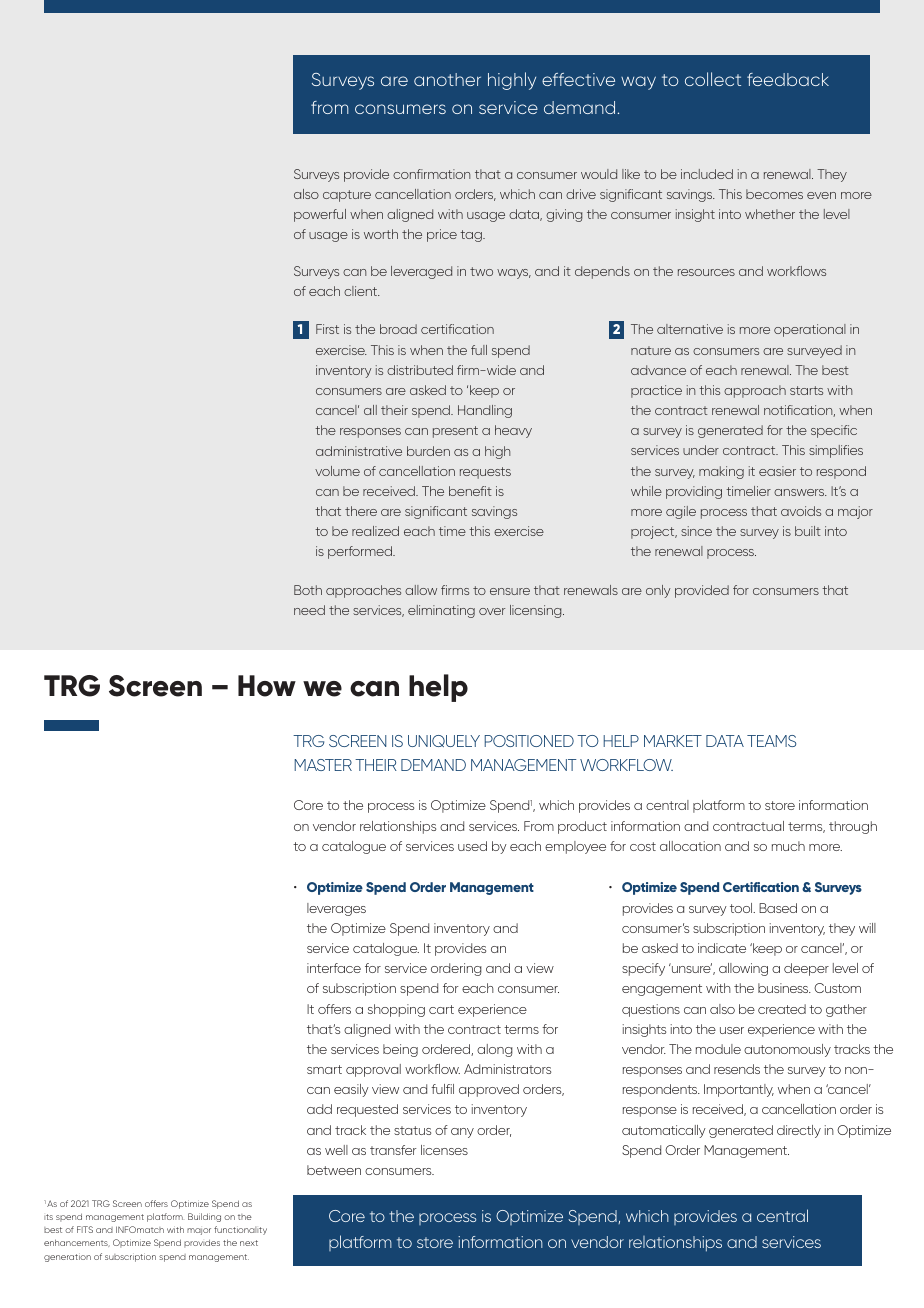 The height and width of the screenshot is (1308, 924). I want to click on much, so click(788, 846).
